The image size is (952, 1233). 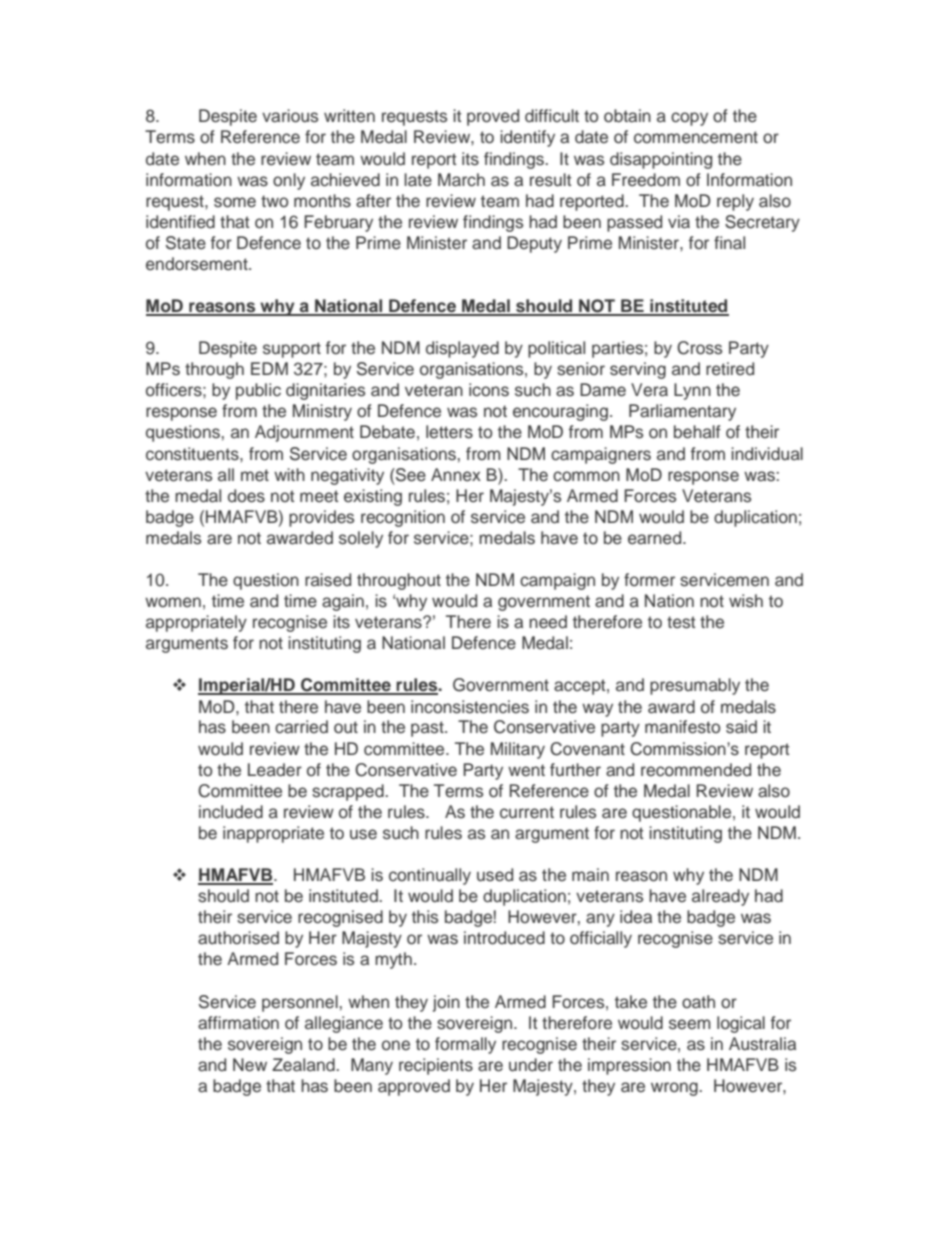 I want to click on New, so click(x=250, y=1065).
